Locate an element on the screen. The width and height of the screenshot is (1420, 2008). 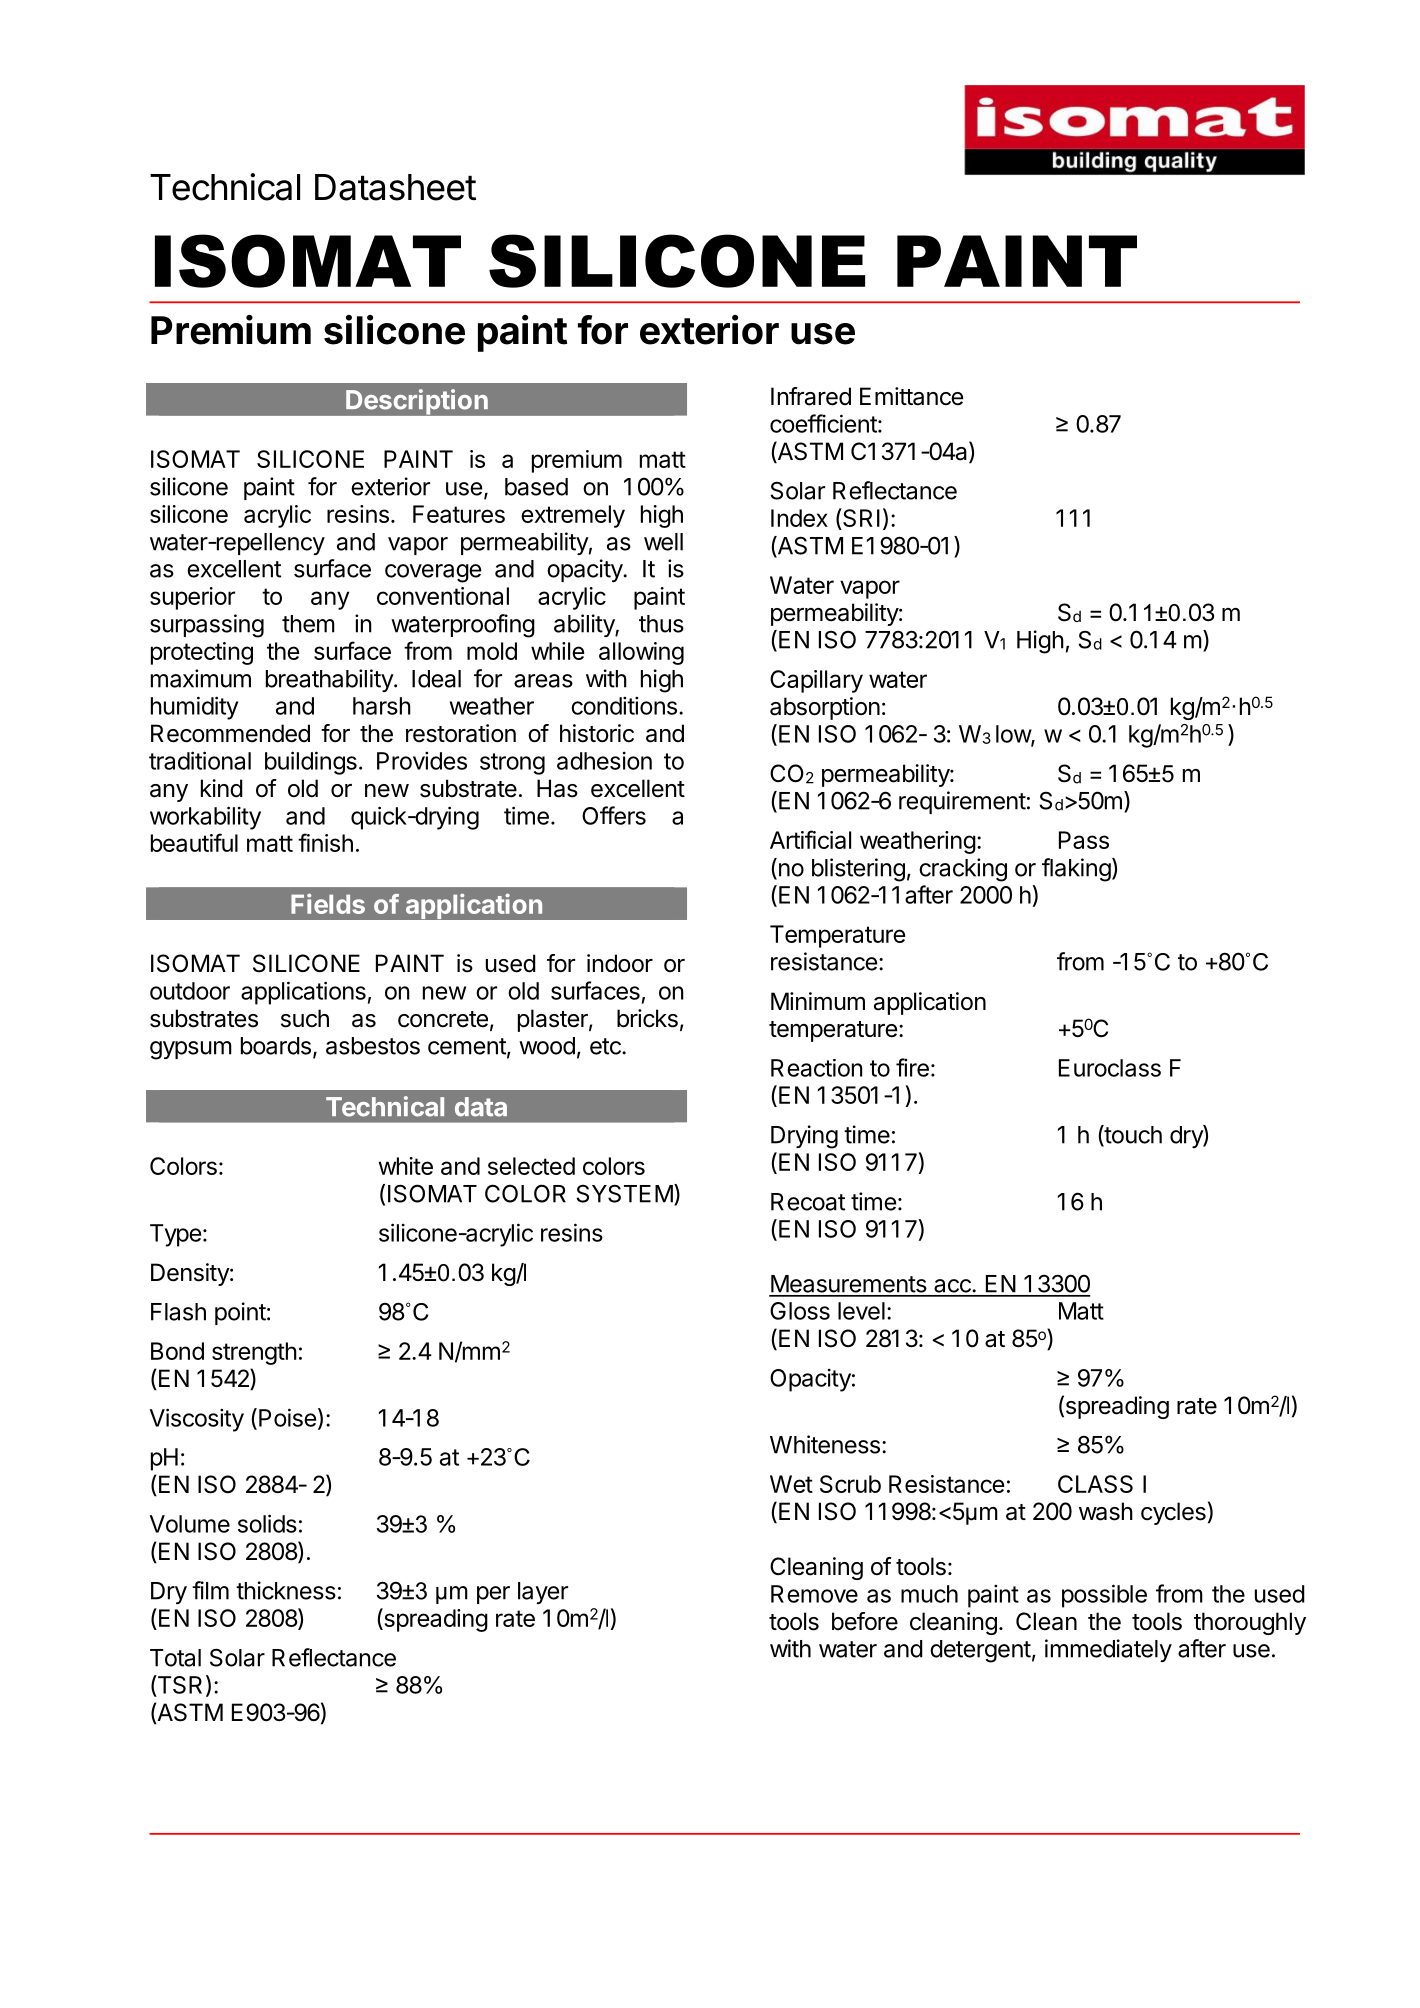
requirement is located at coordinates (962, 802).
